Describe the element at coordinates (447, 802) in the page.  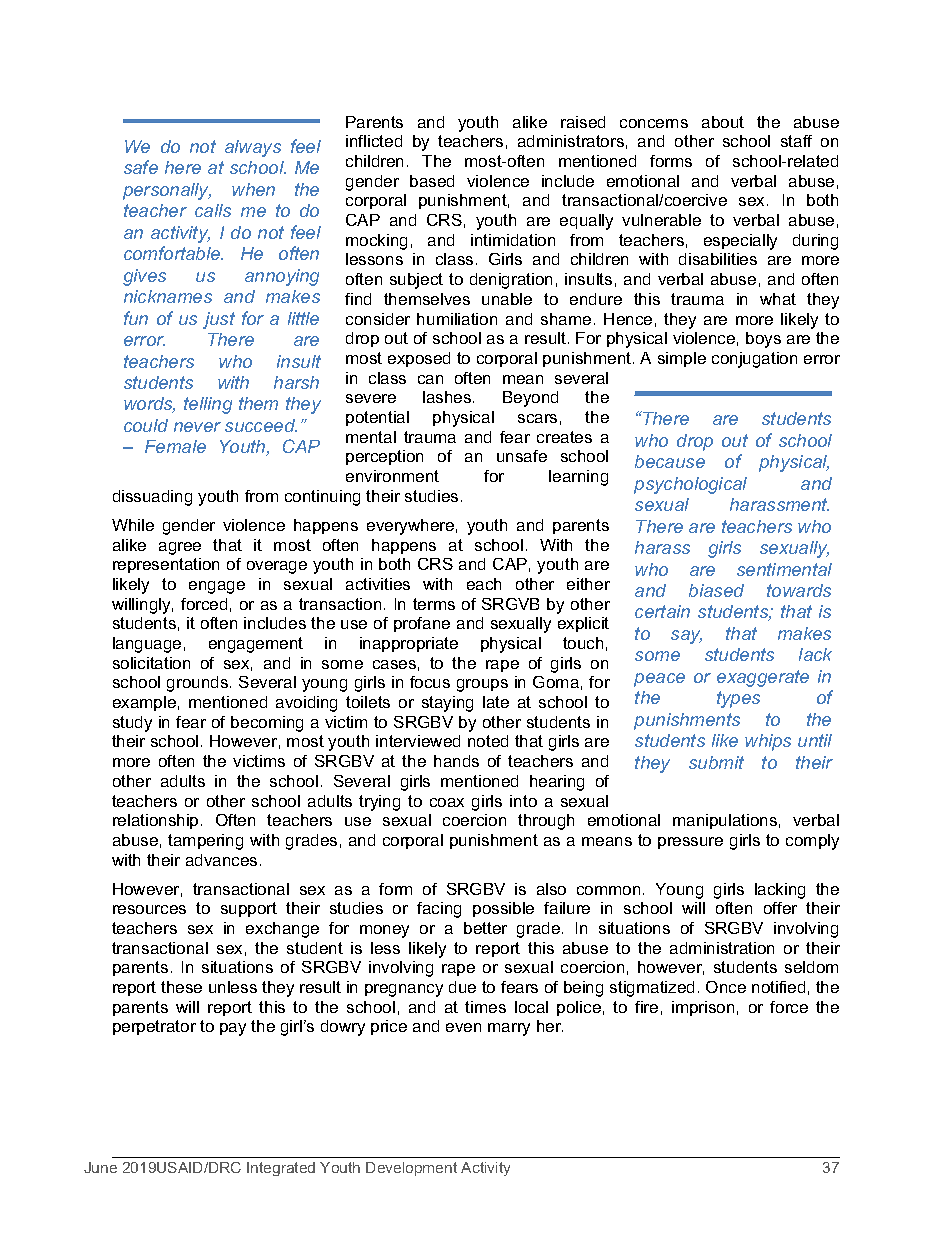
I see `coax` at that location.
